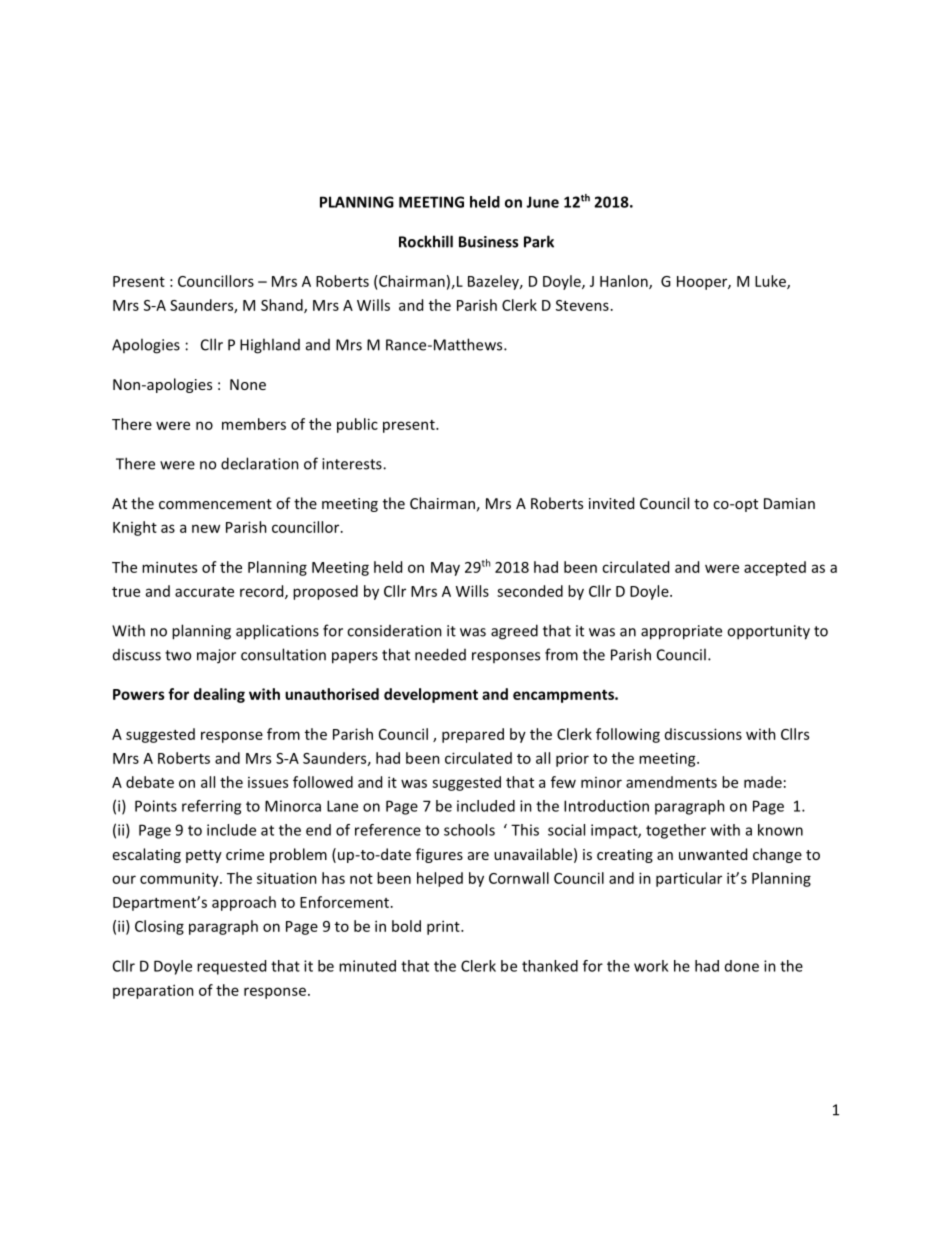  What do you see at coordinates (215, 504) in the screenshot?
I see `commencement` at bounding box center [215, 504].
